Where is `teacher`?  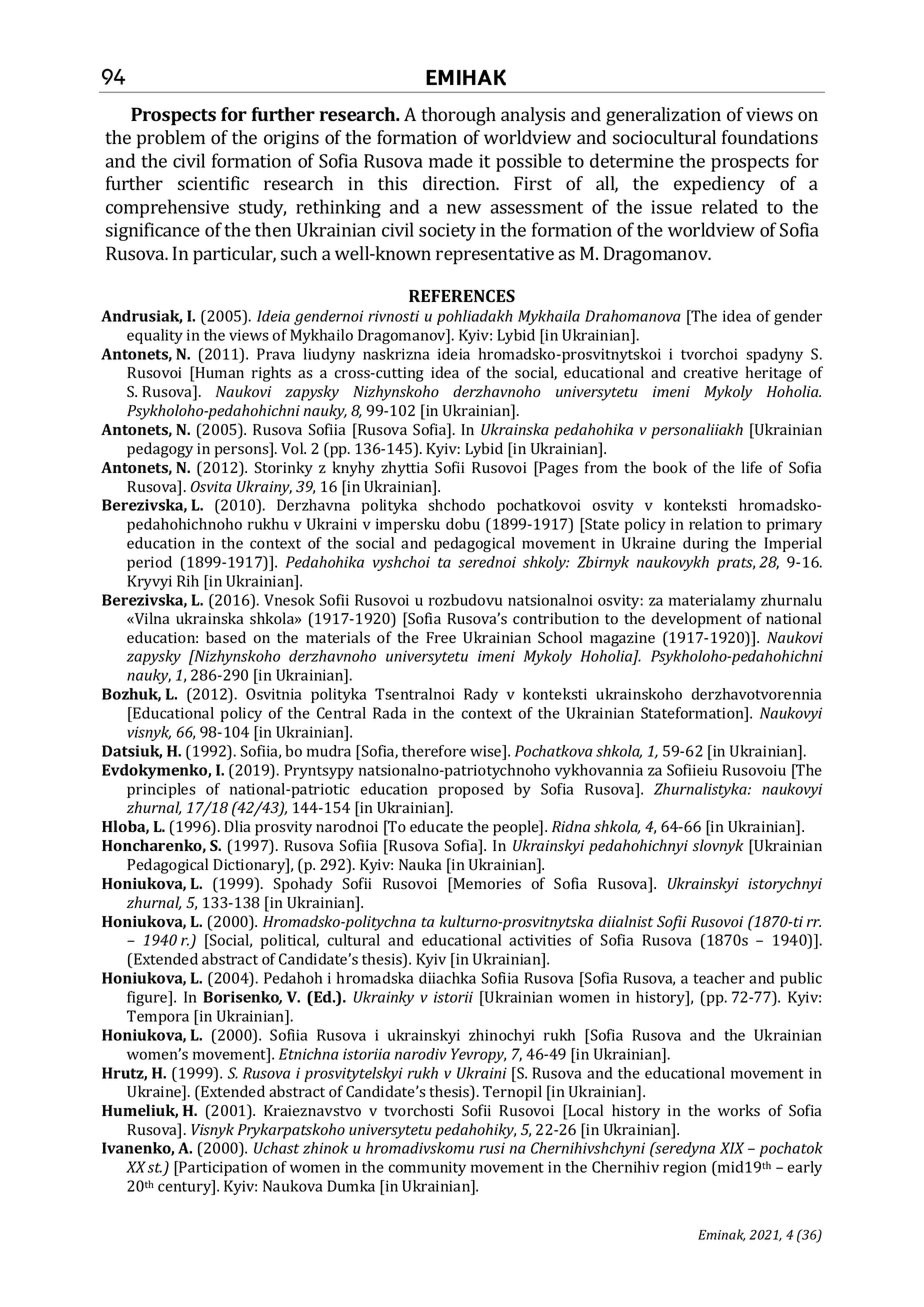
teacher is located at coordinates (719, 978).
